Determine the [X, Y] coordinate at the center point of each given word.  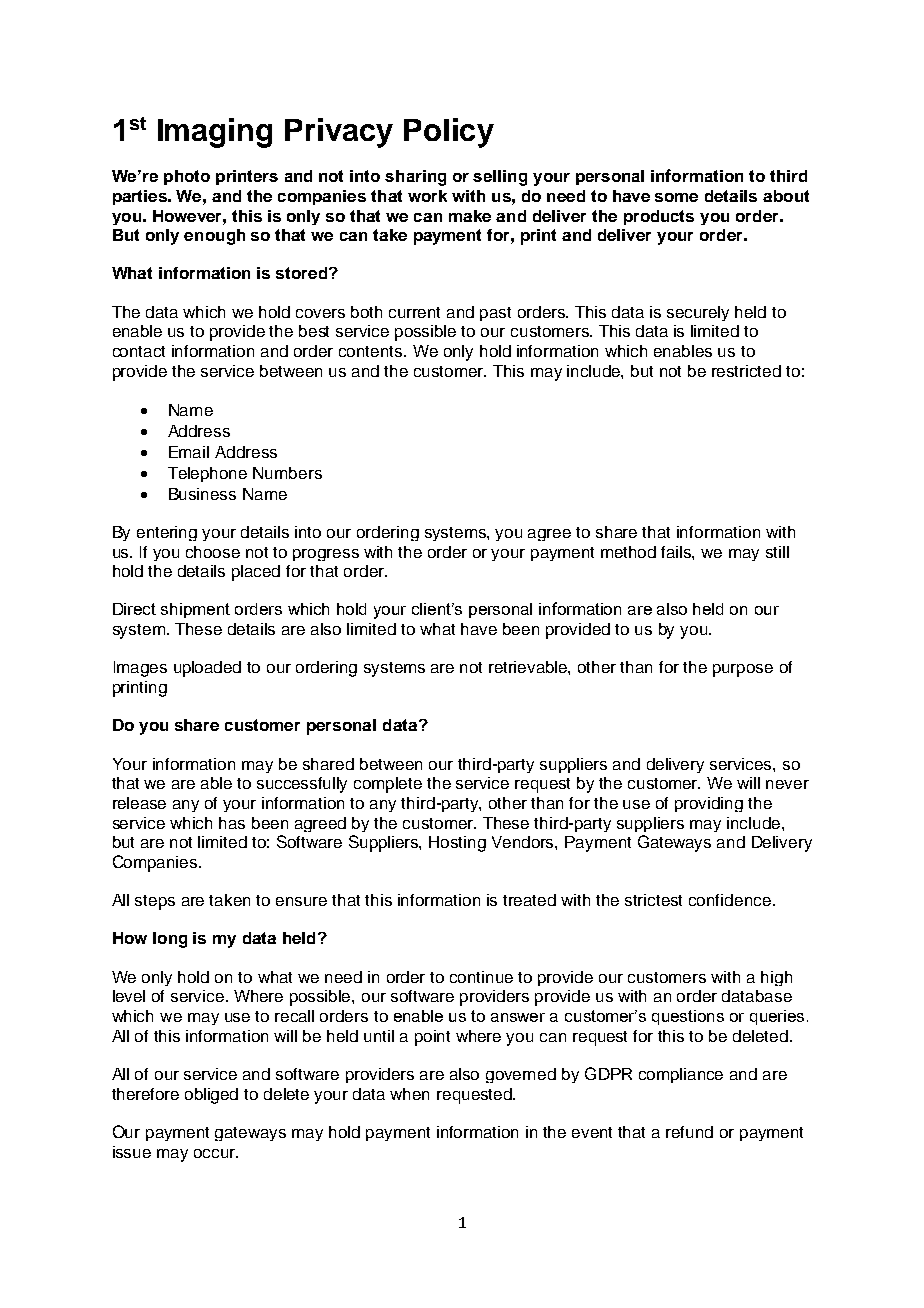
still [777, 552]
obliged [211, 1096]
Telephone [207, 474]
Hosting [457, 844]
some [676, 197]
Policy [449, 133]
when [409, 1094]
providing [709, 804]
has [232, 823]
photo [187, 177]
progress [326, 555]
